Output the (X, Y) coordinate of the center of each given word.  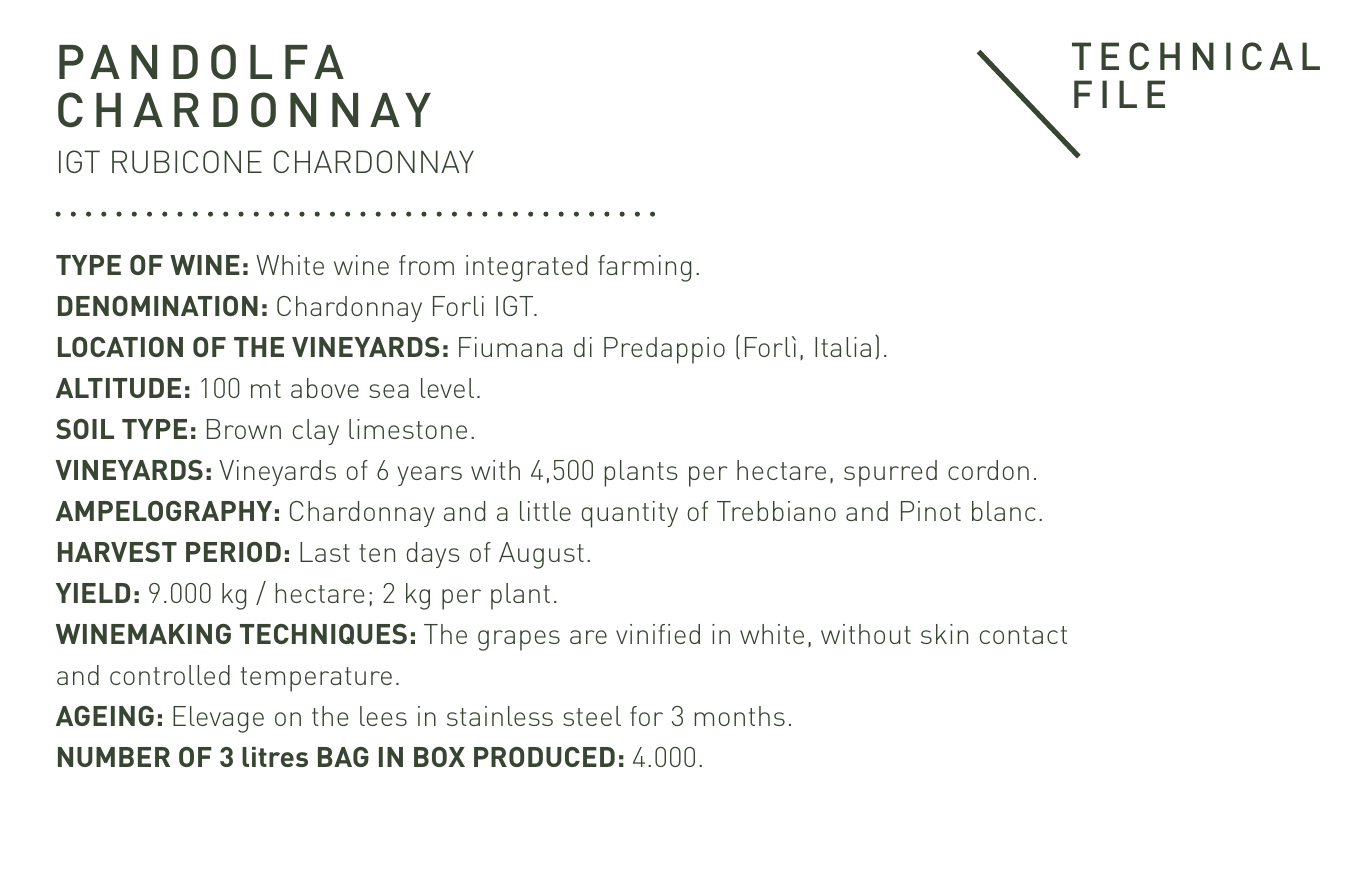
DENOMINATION (158, 306)
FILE (1119, 94)
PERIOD (233, 552)
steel (592, 716)
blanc (1004, 511)
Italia (843, 347)
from (426, 265)
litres (275, 757)
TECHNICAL (1196, 56)
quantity (629, 514)
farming (644, 268)
